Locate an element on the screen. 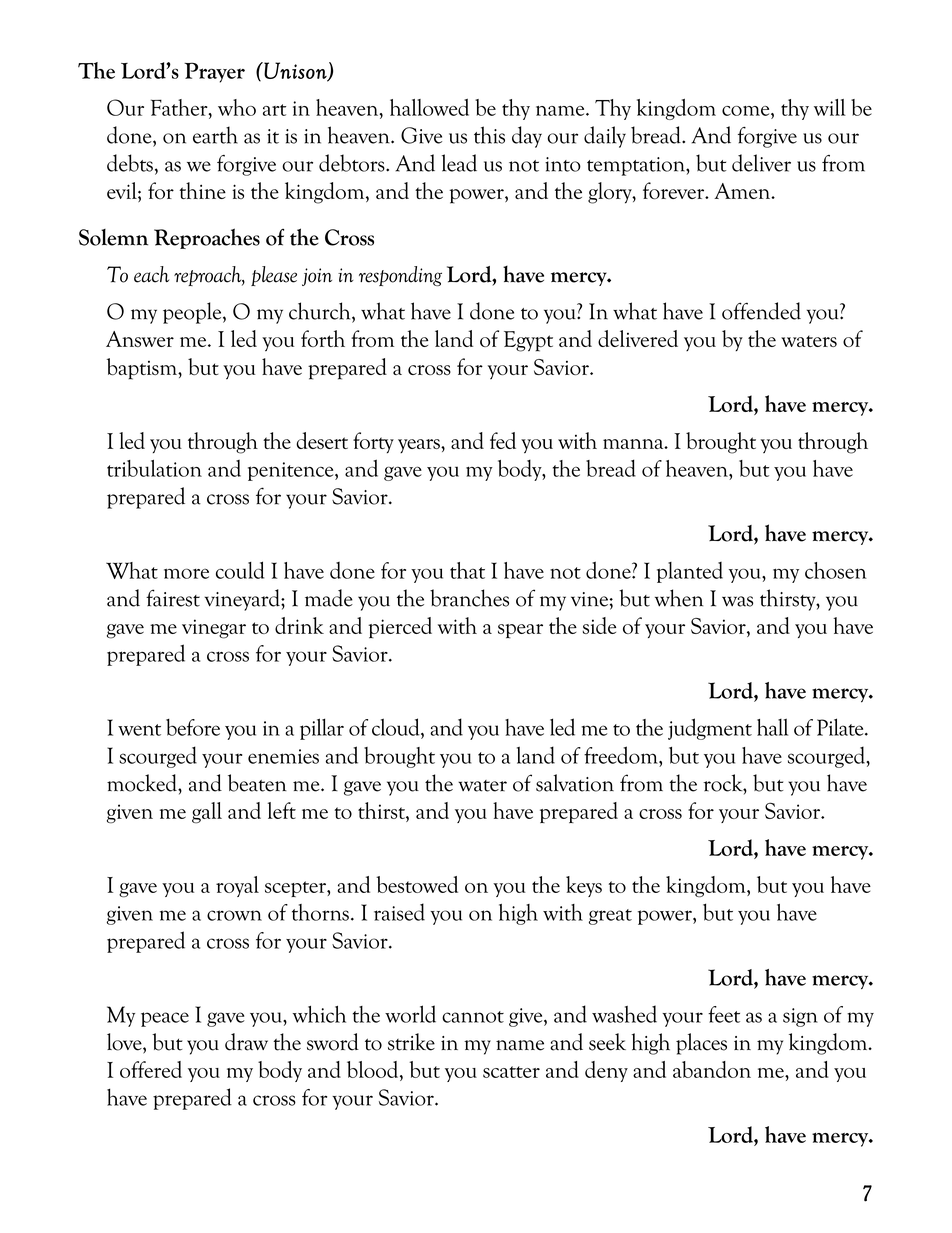 This screenshot has height=1233, width=952. draw is located at coordinates (246, 1042).
